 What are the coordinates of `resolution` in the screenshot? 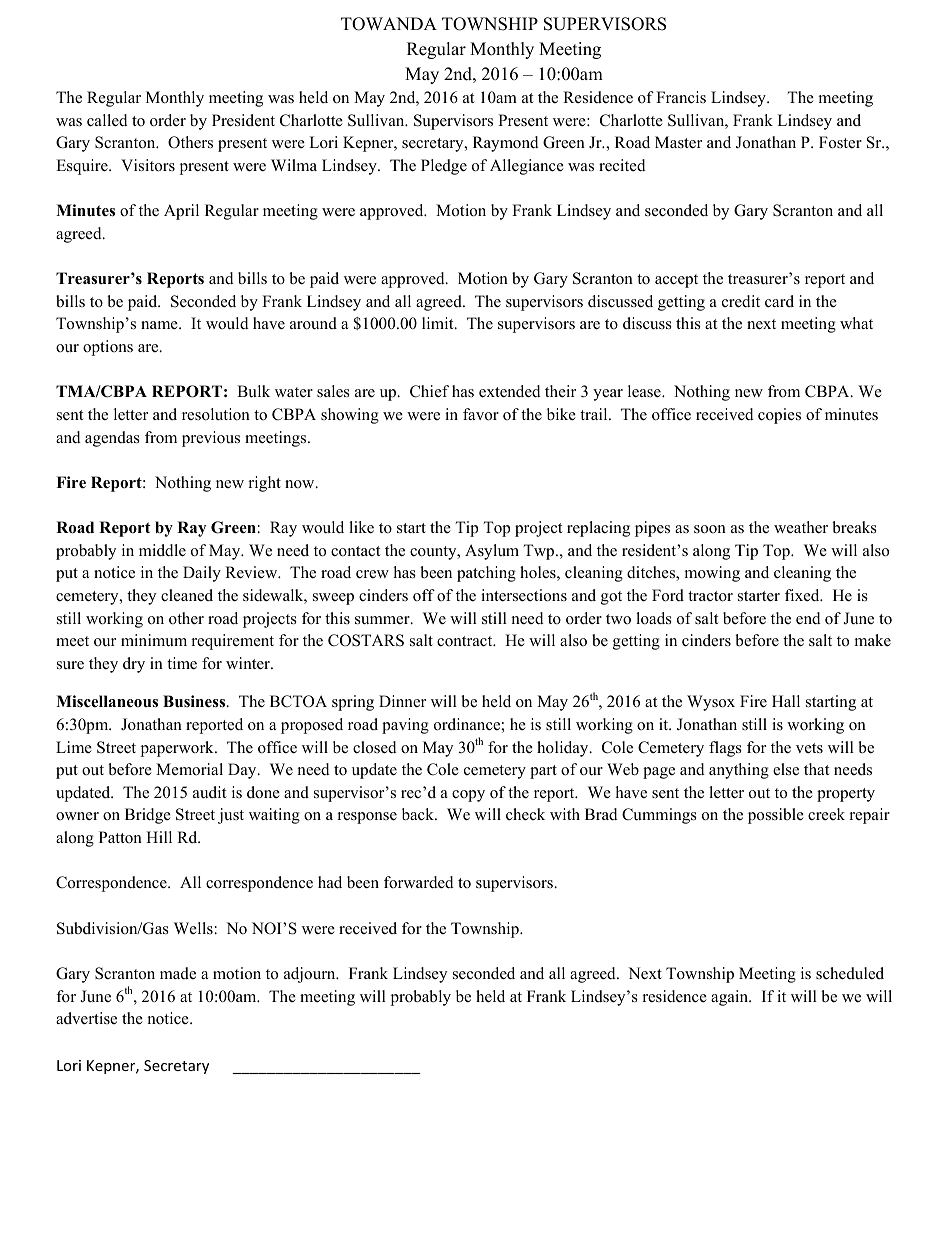 It's located at (216, 414).
